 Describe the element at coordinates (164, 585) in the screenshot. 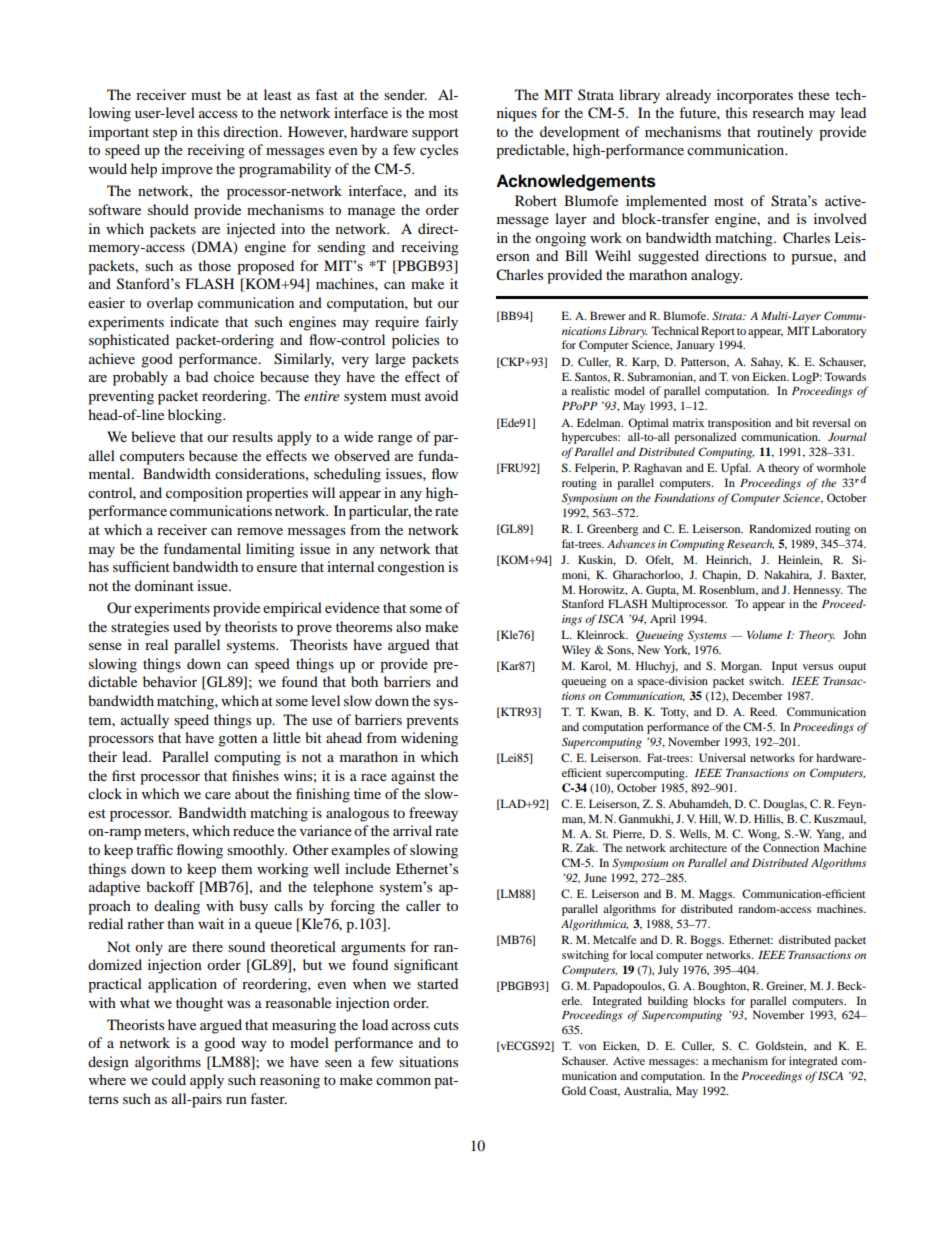

I see `dominant` at that location.
